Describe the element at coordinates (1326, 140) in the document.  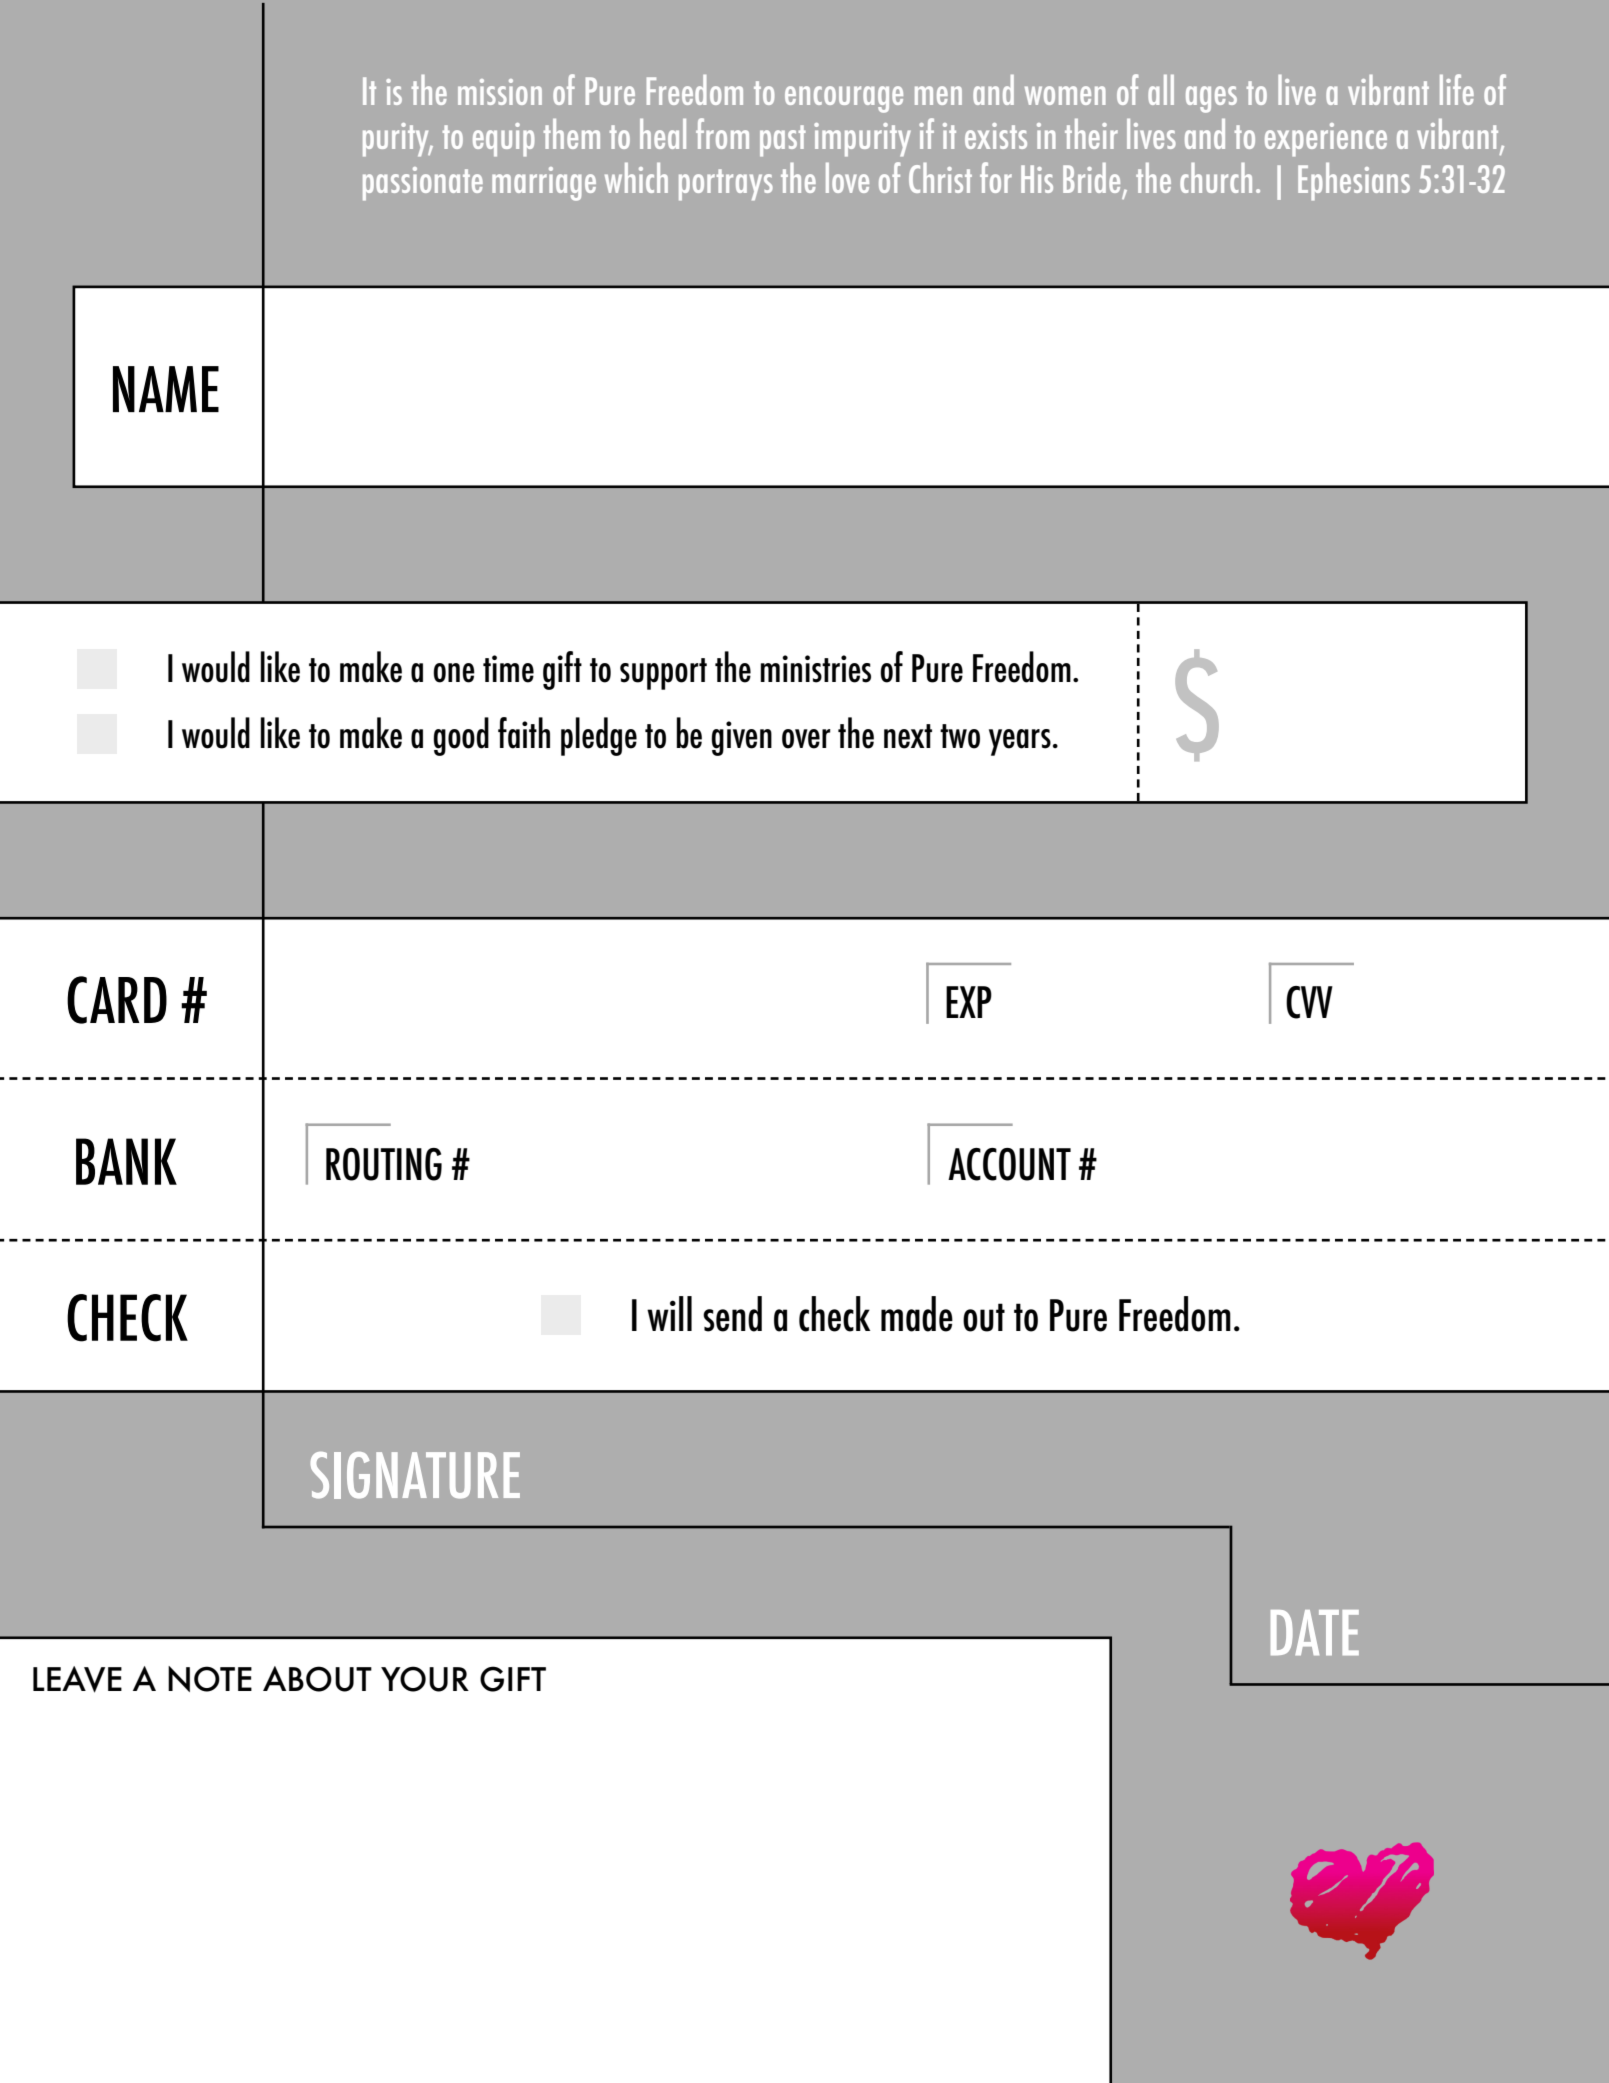
I see `experience` at that location.
